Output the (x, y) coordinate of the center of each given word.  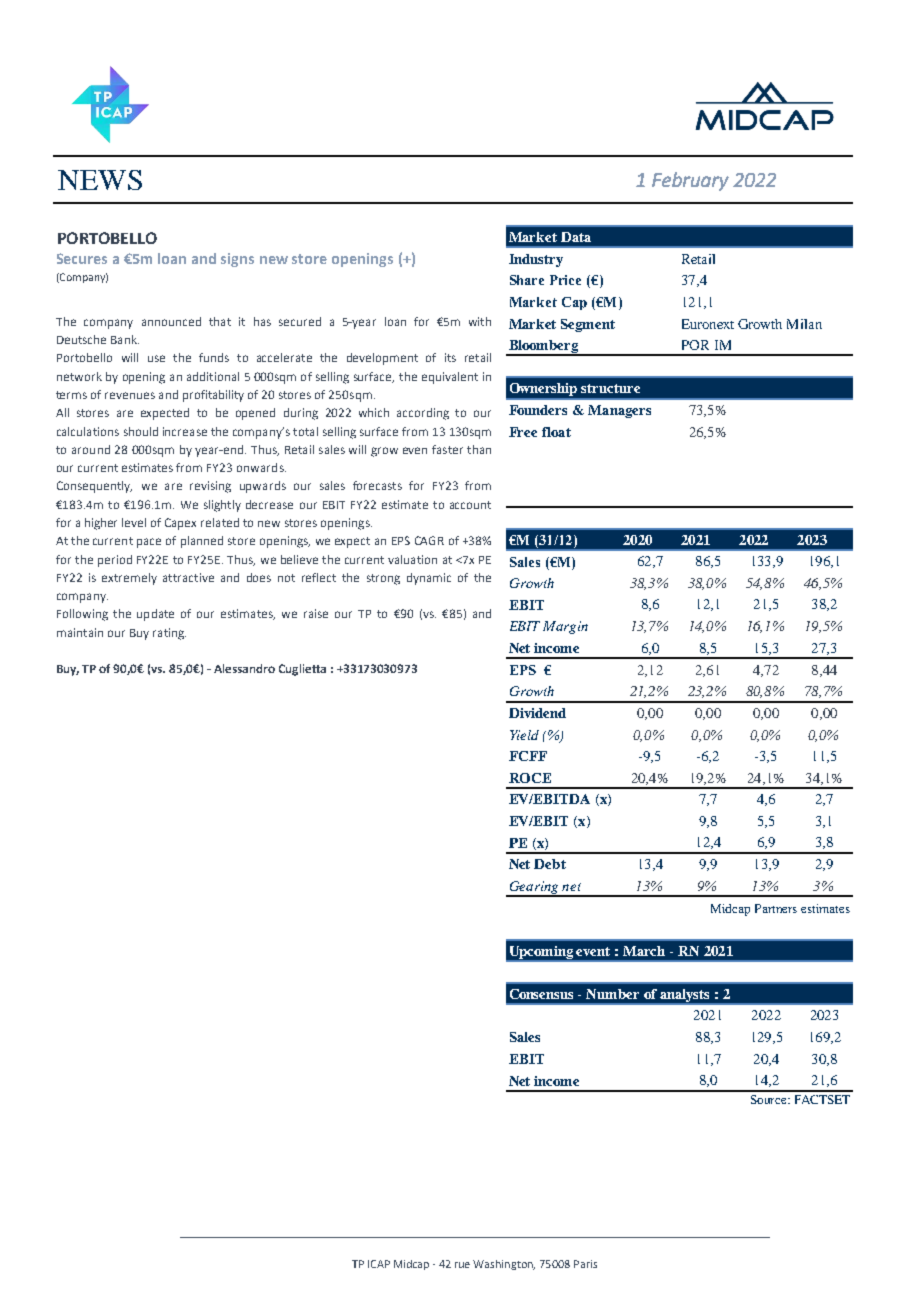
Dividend (537, 713)
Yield (524, 735)
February (690, 181)
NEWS (100, 180)
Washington (504, 1265)
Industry (536, 260)
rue (462, 1265)
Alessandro (244, 668)
